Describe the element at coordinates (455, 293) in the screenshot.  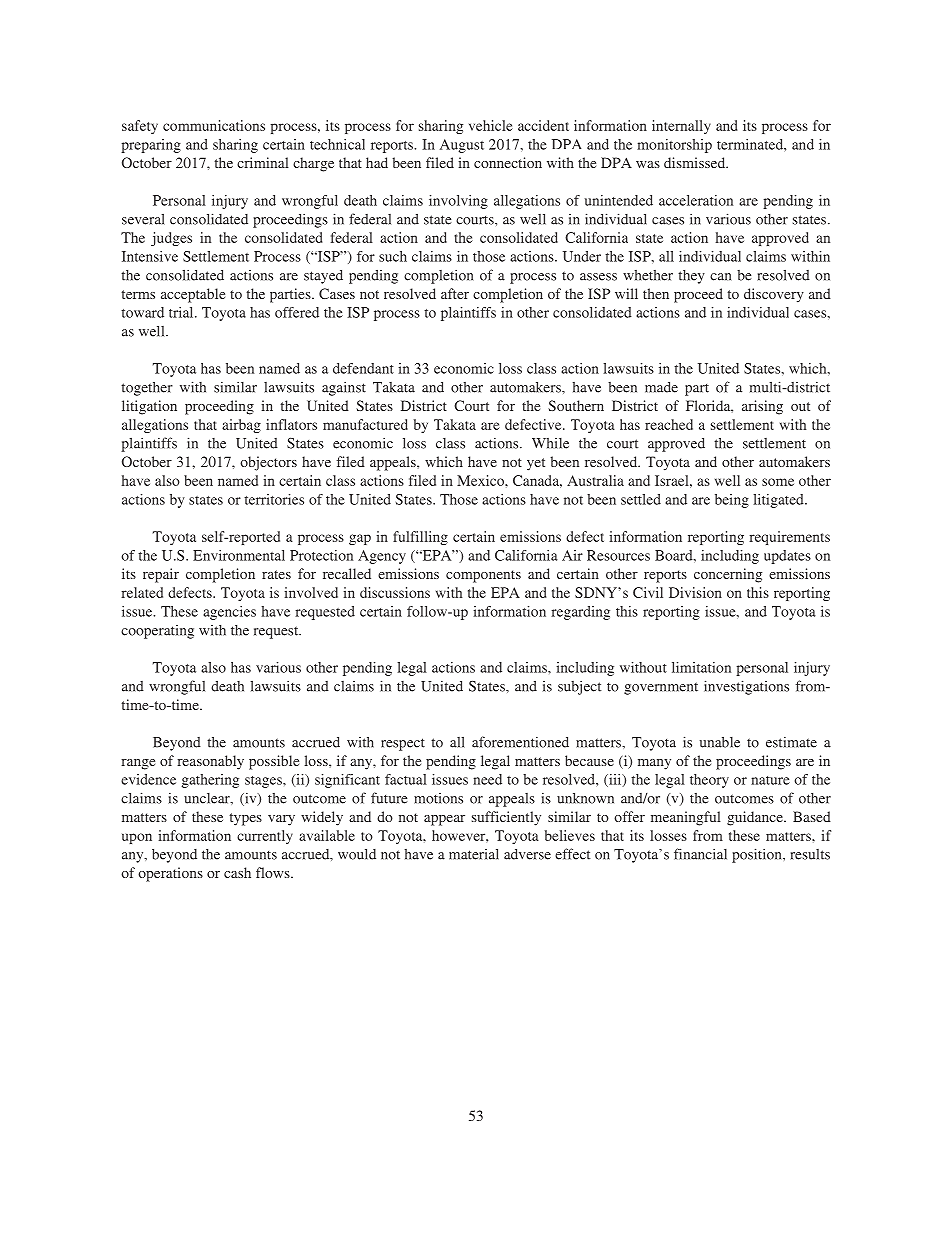
I see `after` at that location.
